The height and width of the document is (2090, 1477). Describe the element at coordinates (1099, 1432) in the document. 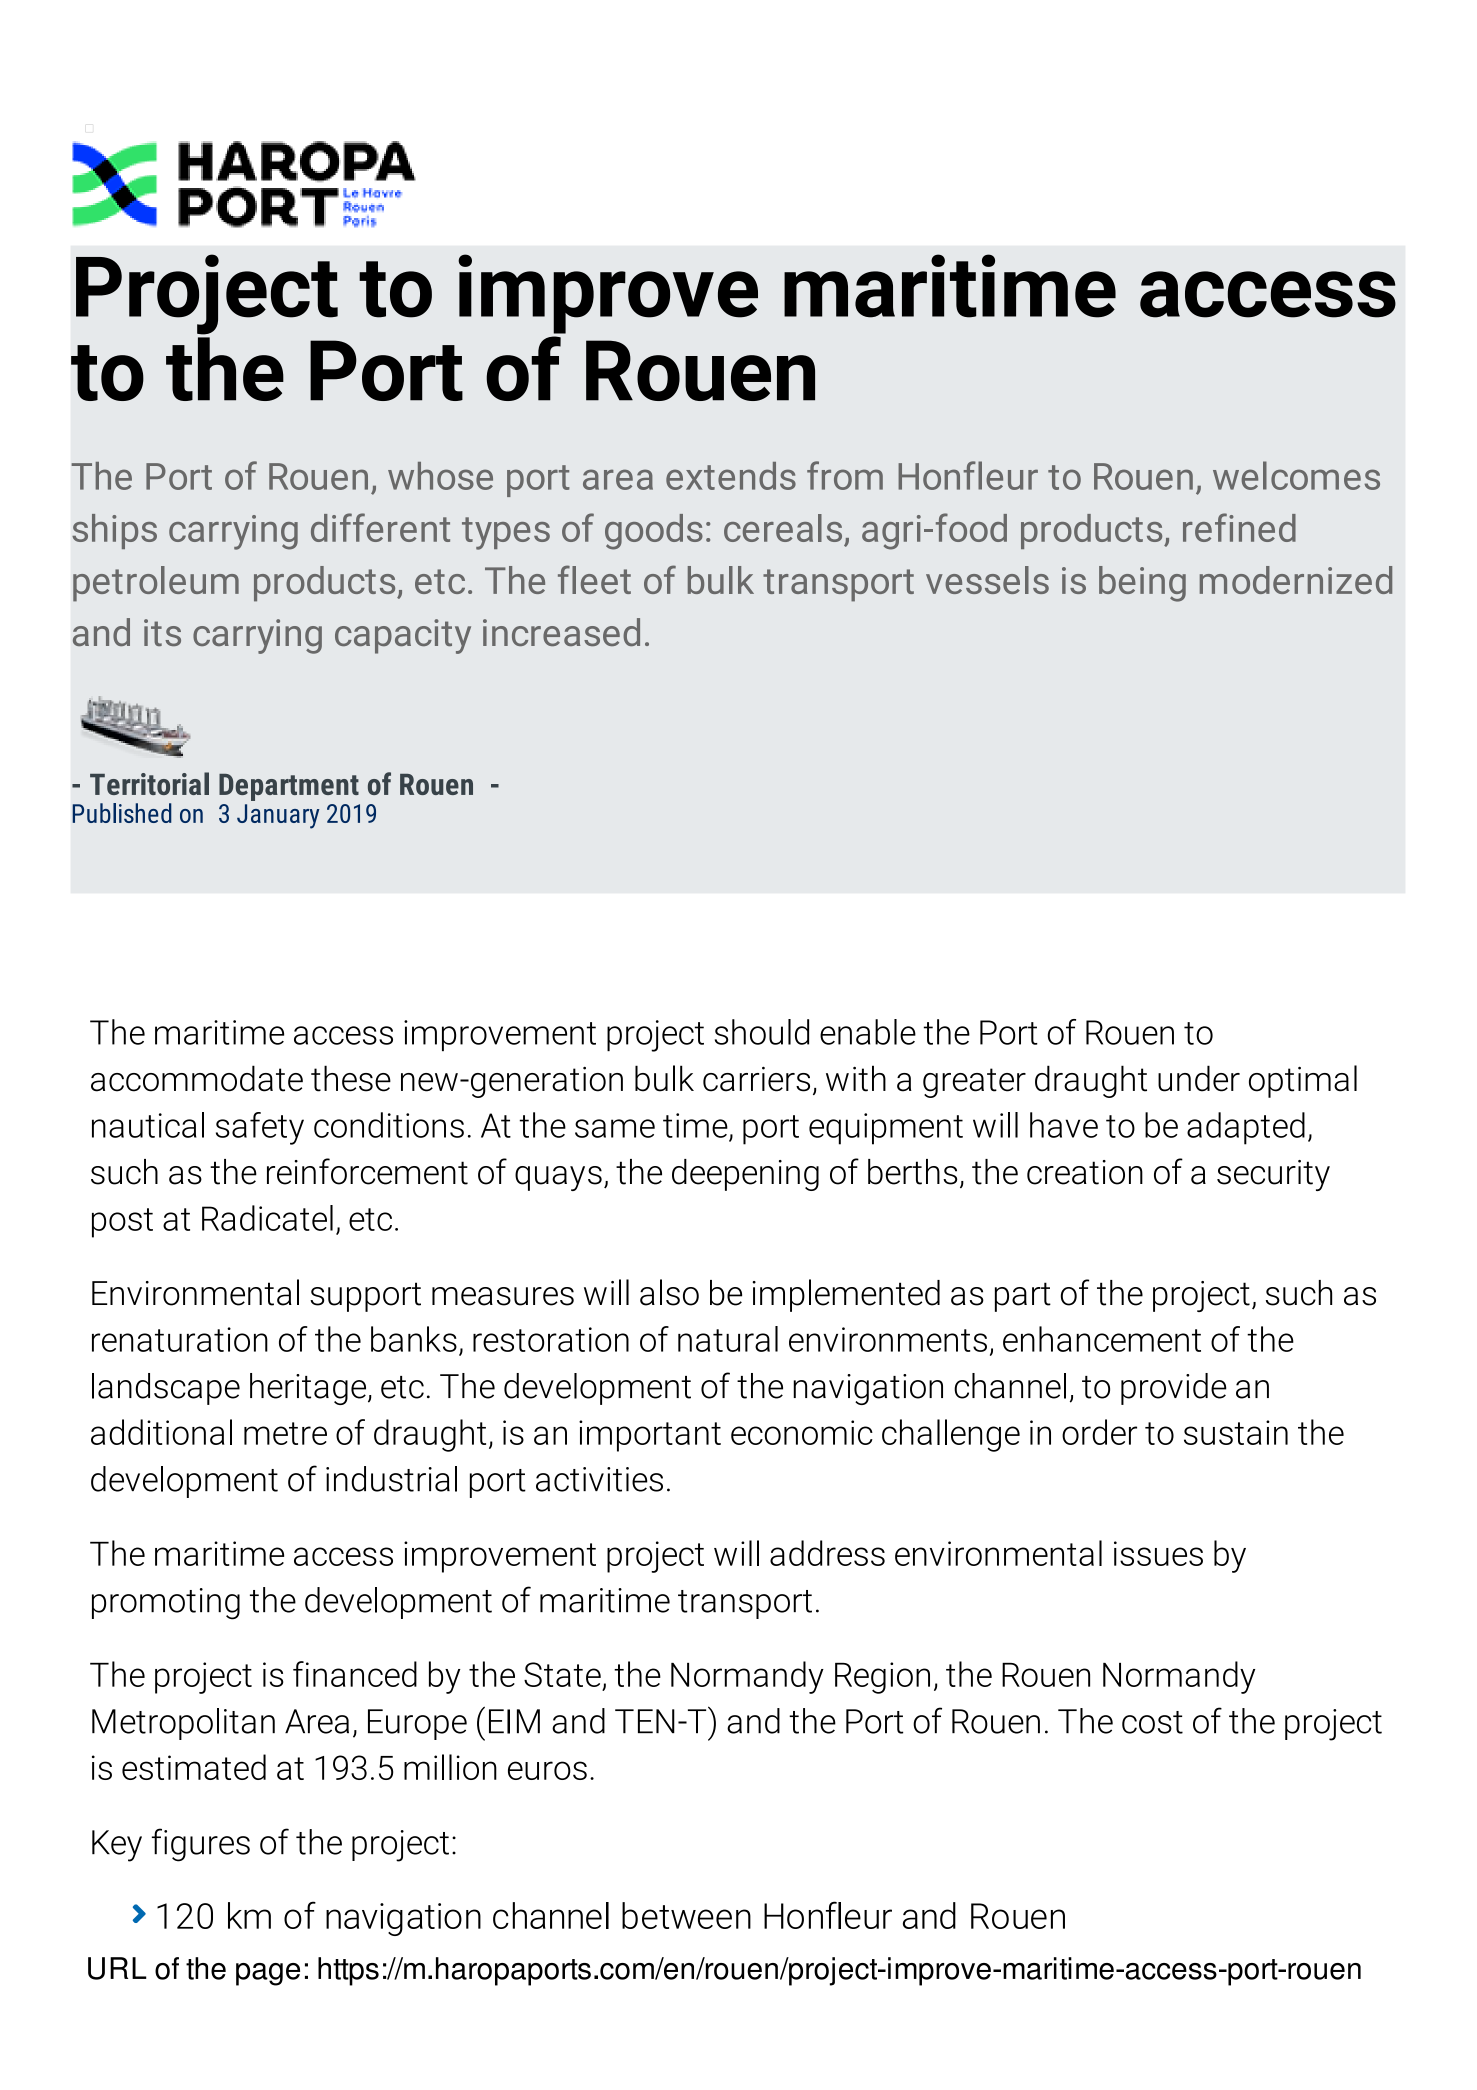

I see `order` at that location.
